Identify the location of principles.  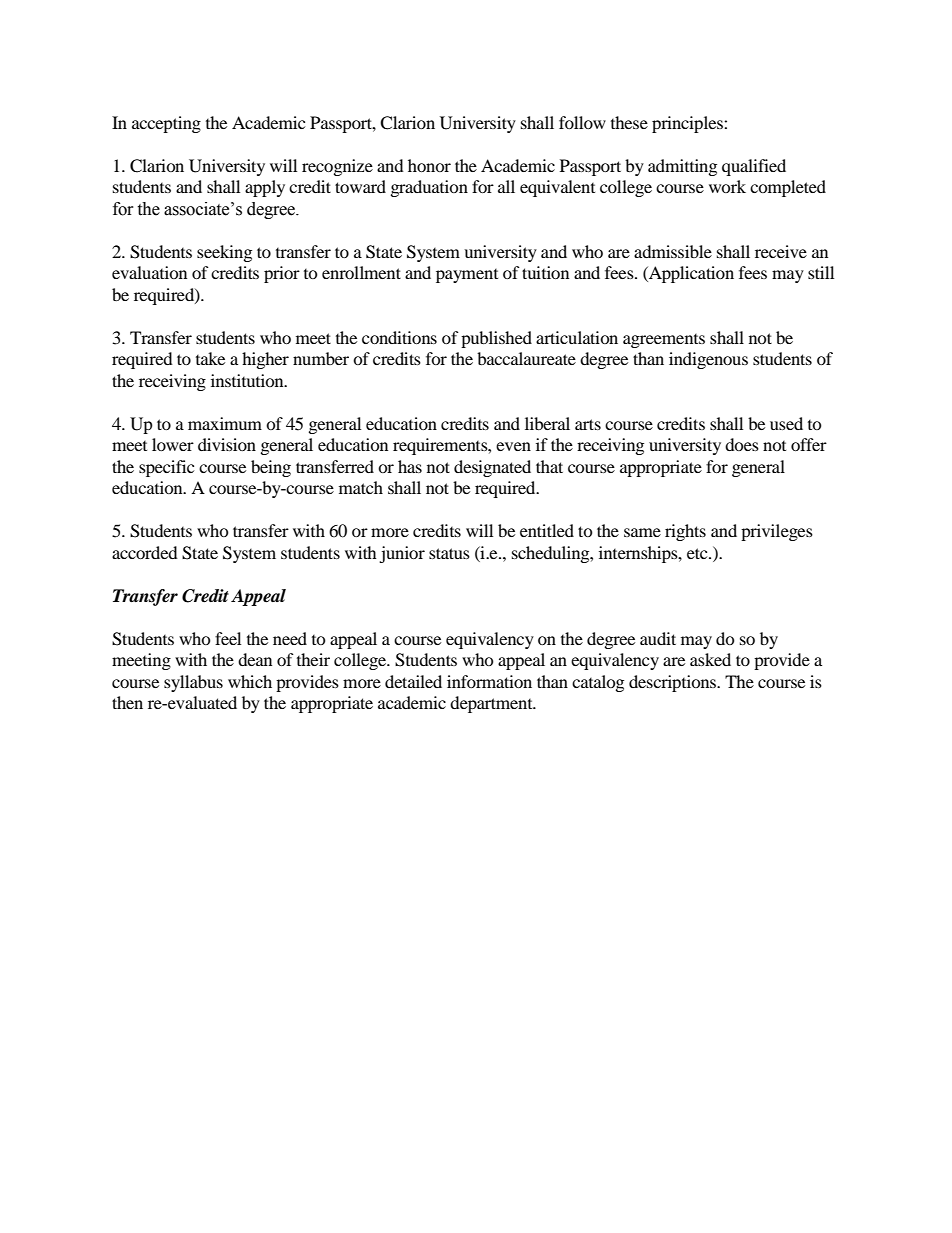
(688, 124).
